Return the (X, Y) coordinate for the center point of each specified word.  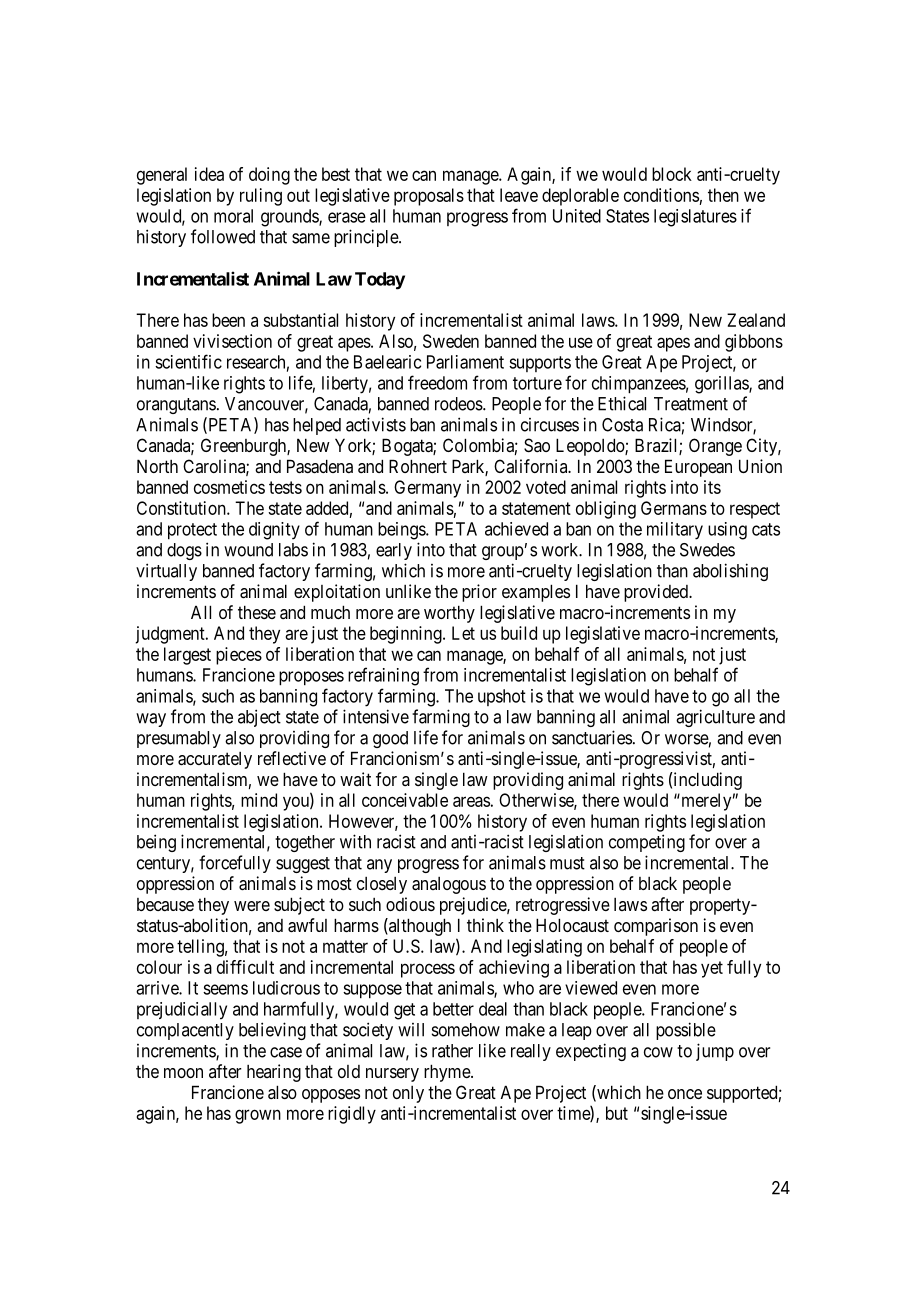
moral (233, 216)
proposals (429, 197)
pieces (239, 656)
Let (463, 633)
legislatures (695, 218)
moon (183, 1073)
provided (657, 593)
